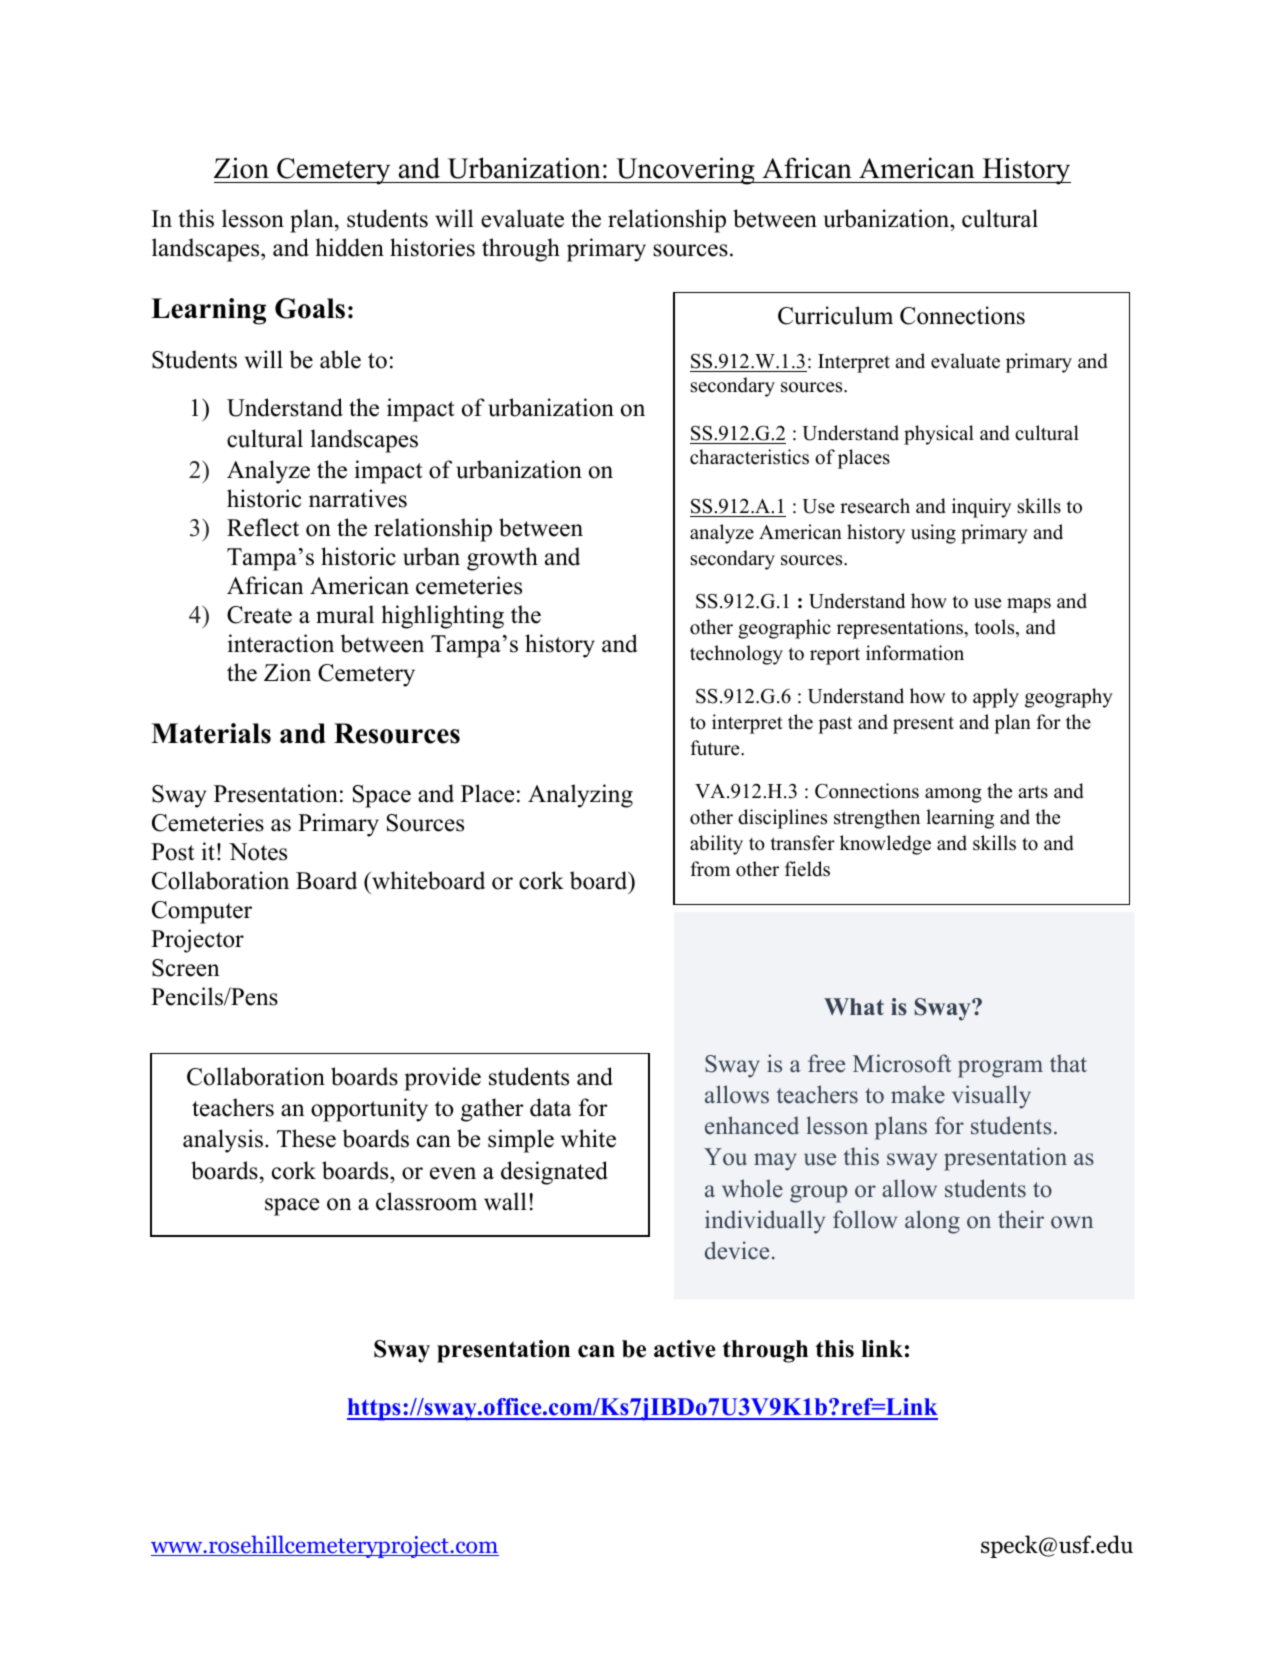 Image resolution: width=1285 pixels, height=1662 pixels. What do you see at coordinates (263, 527) in the page?
I see `Reflect` at bounding box center [263, 527].
